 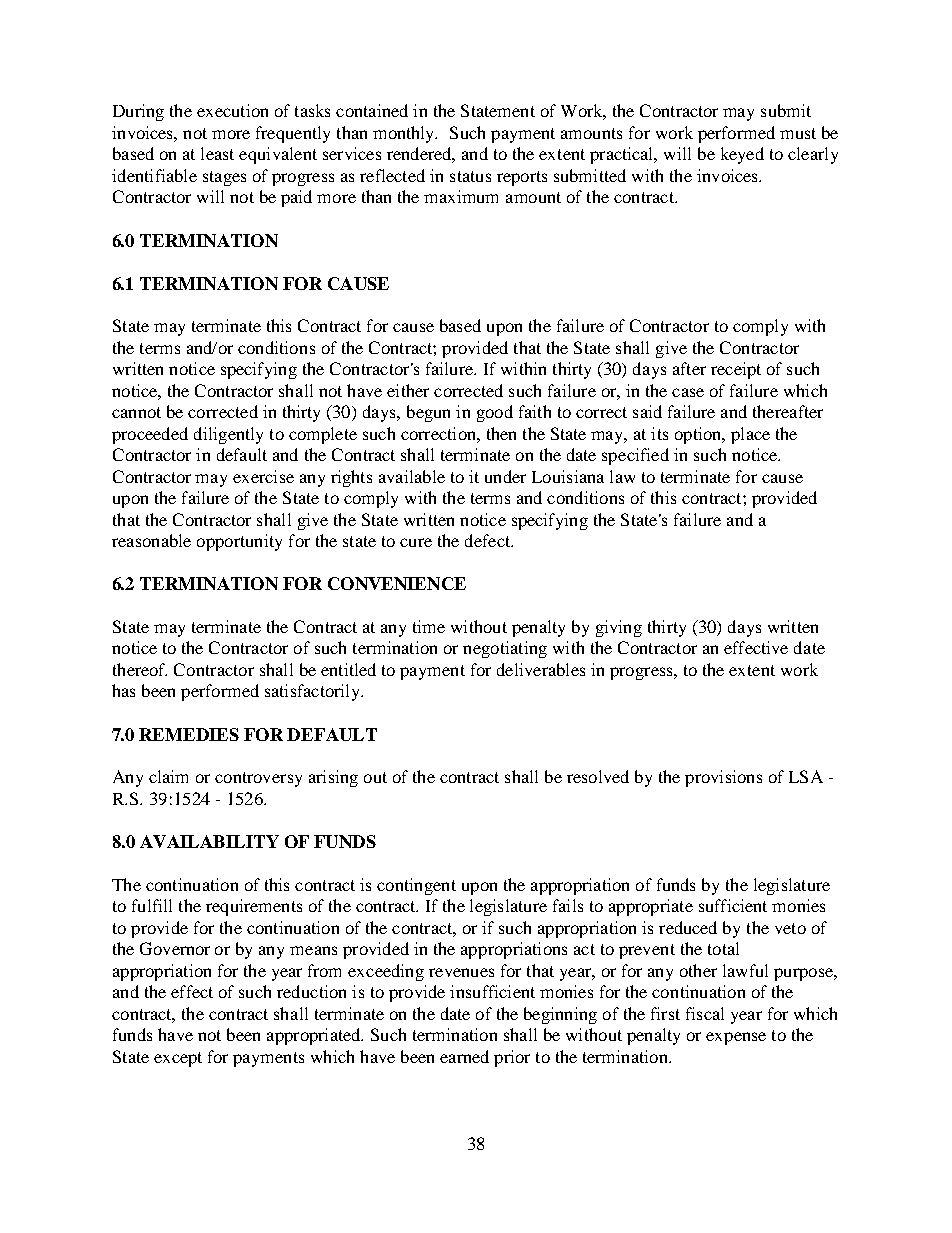 I want to click on contingent, so click(x=416, y=886).
